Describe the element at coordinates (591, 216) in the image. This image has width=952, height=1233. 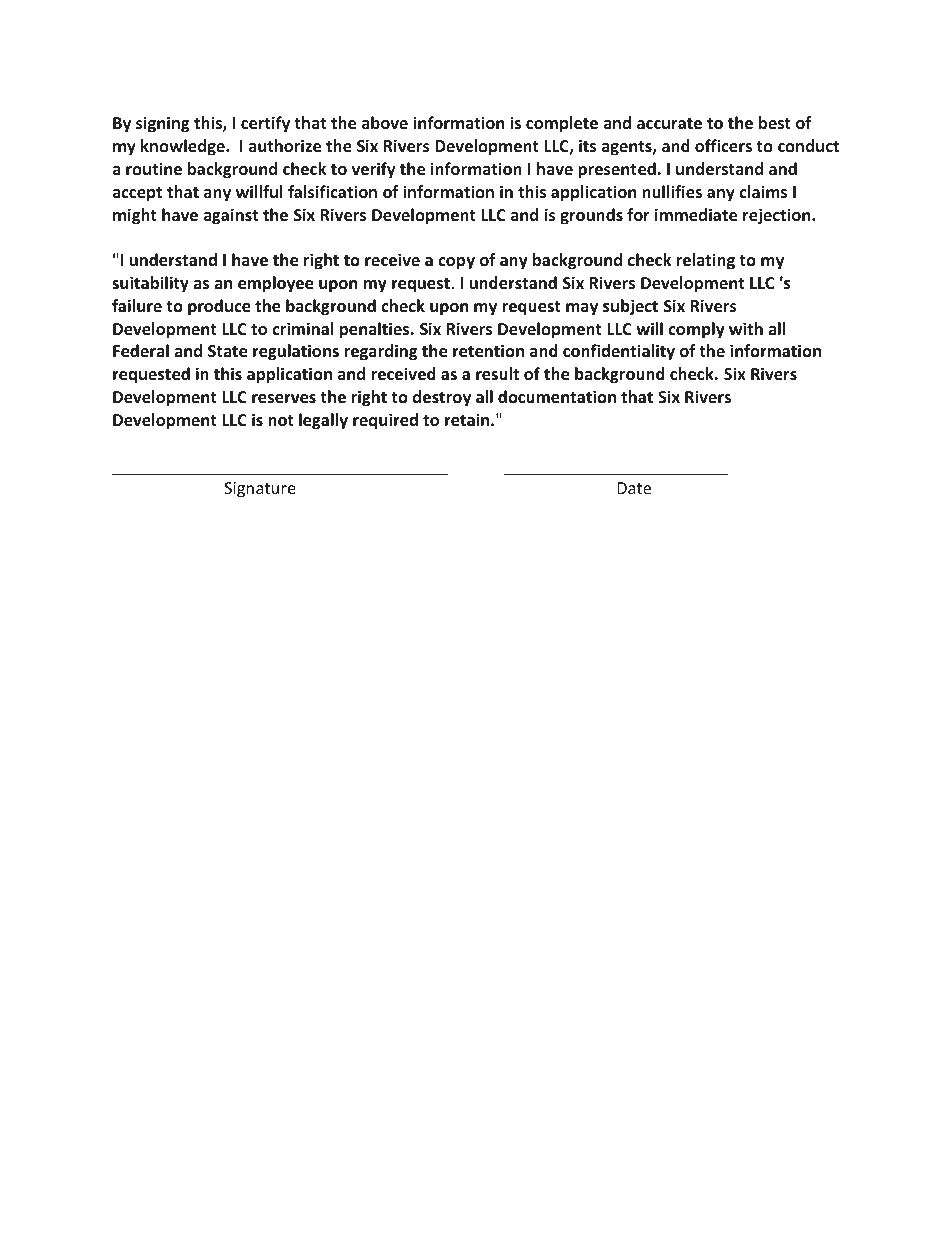
I see `grounds` at that location.
